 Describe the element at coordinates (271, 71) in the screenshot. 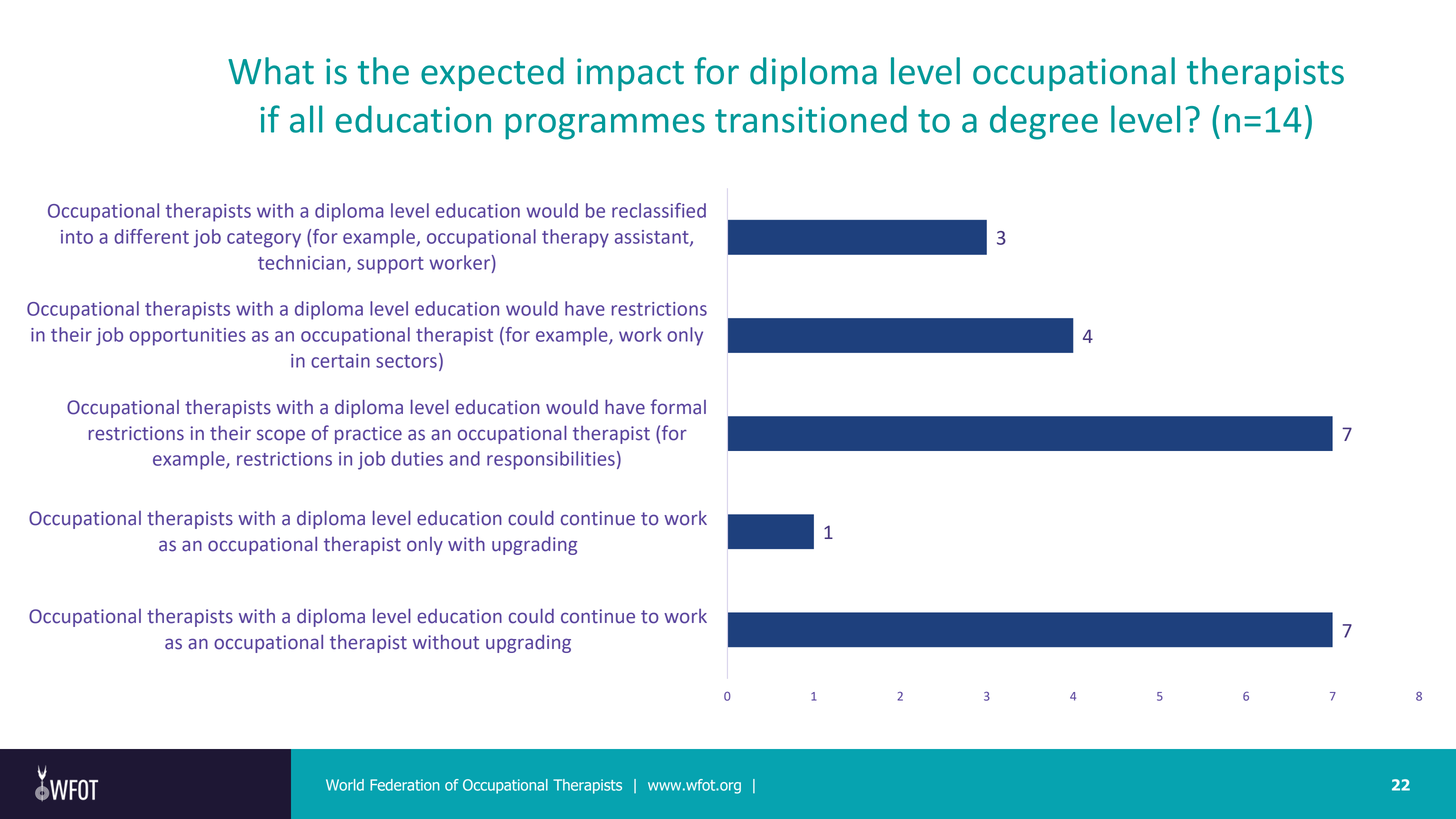

I see `What` at that location.
